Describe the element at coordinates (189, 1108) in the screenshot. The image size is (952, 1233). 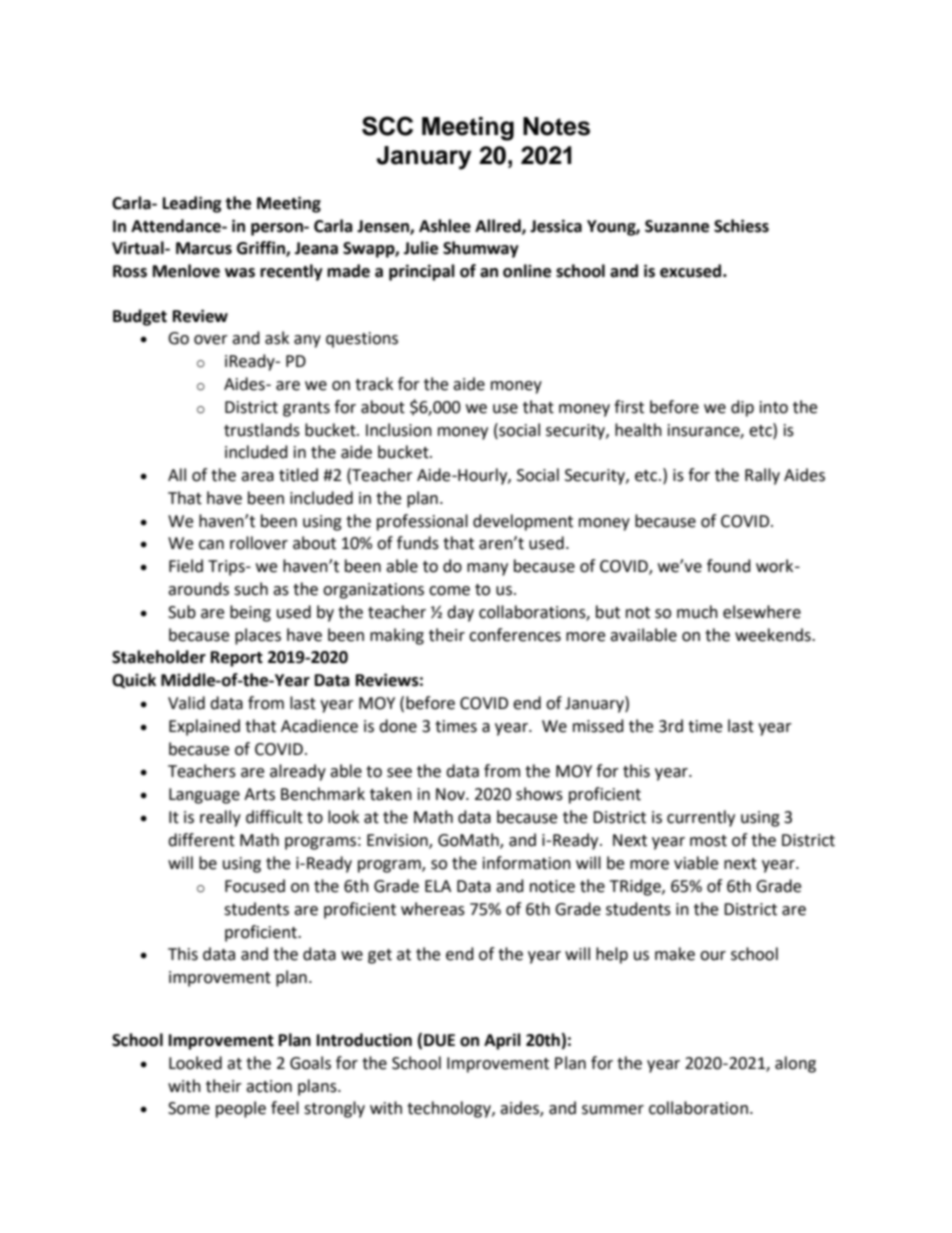
I see `Some` at that location.
